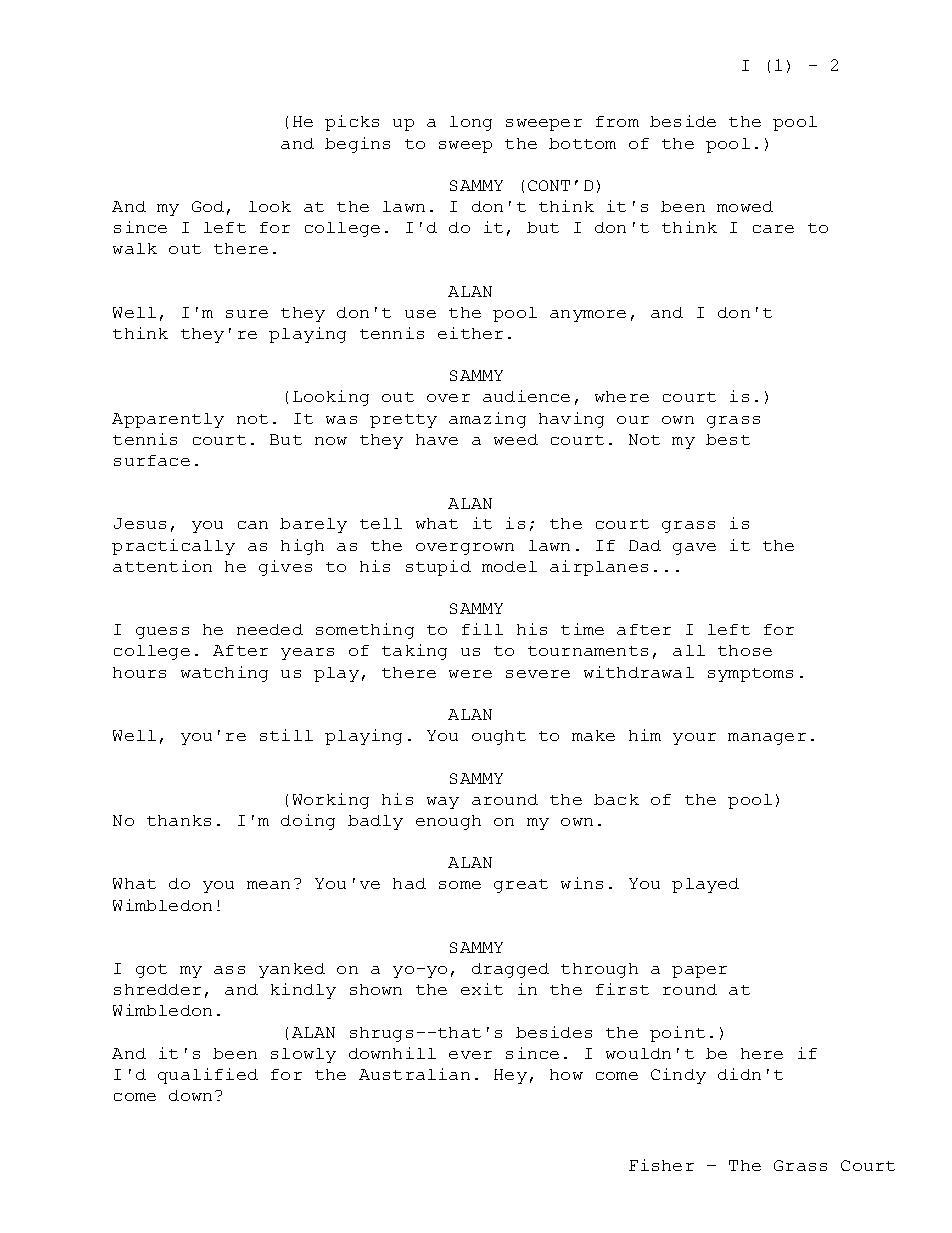 This screenshot has width=952, height=1233. What do you see at coordinates (471, 123) in the screenshot?
I see `long` at bounding box center [471, 123].
